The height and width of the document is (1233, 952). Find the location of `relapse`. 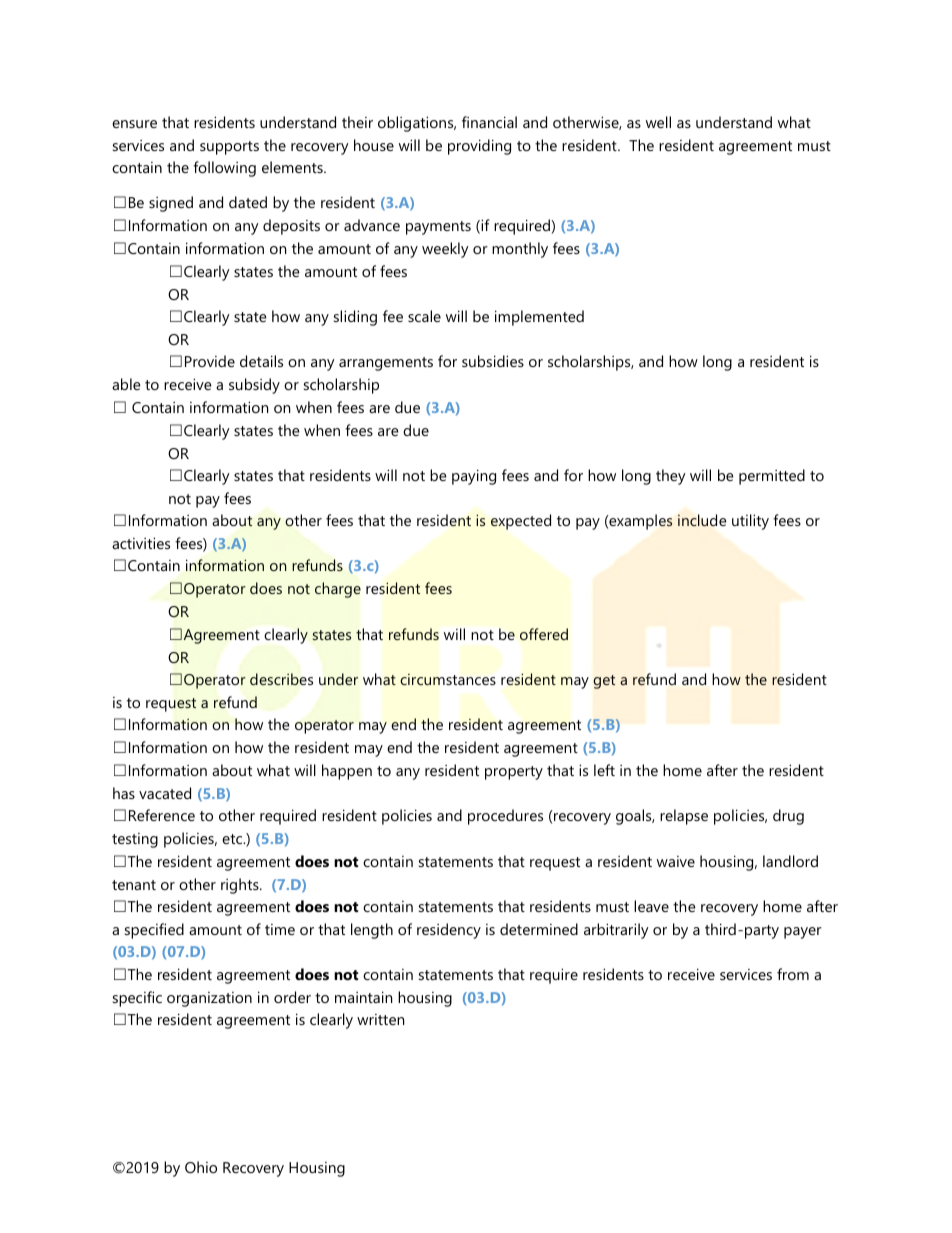

relapse is located at coordinates (684, 817).
